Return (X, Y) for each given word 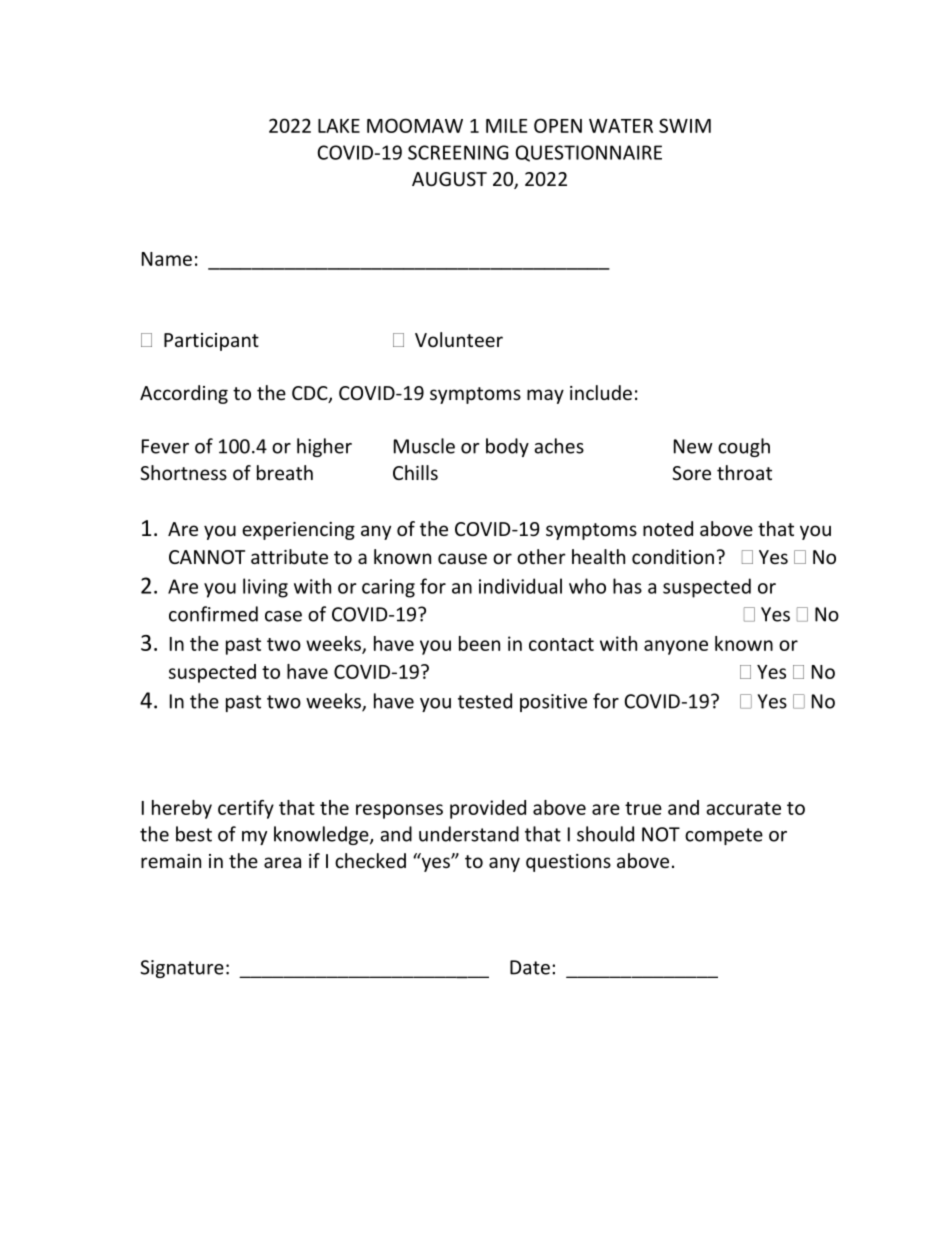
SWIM (685, 125)
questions (568, 863)
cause (462, 558)
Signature (182, 969)
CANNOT (207, 557)
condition (673, 556)
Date (530, 967)
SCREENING (458, 152)
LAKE (339, 126)
